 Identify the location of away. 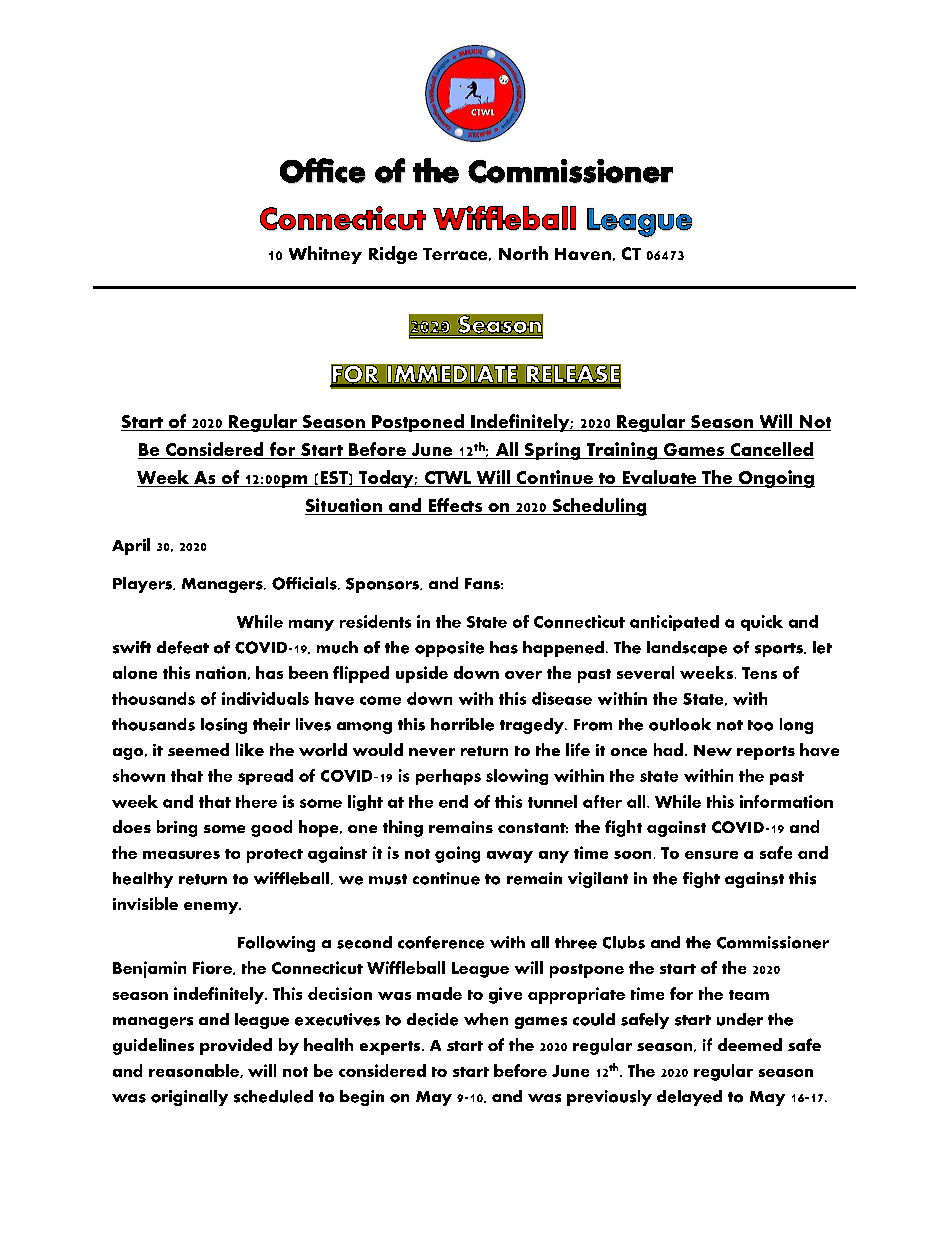
(510, 857).
